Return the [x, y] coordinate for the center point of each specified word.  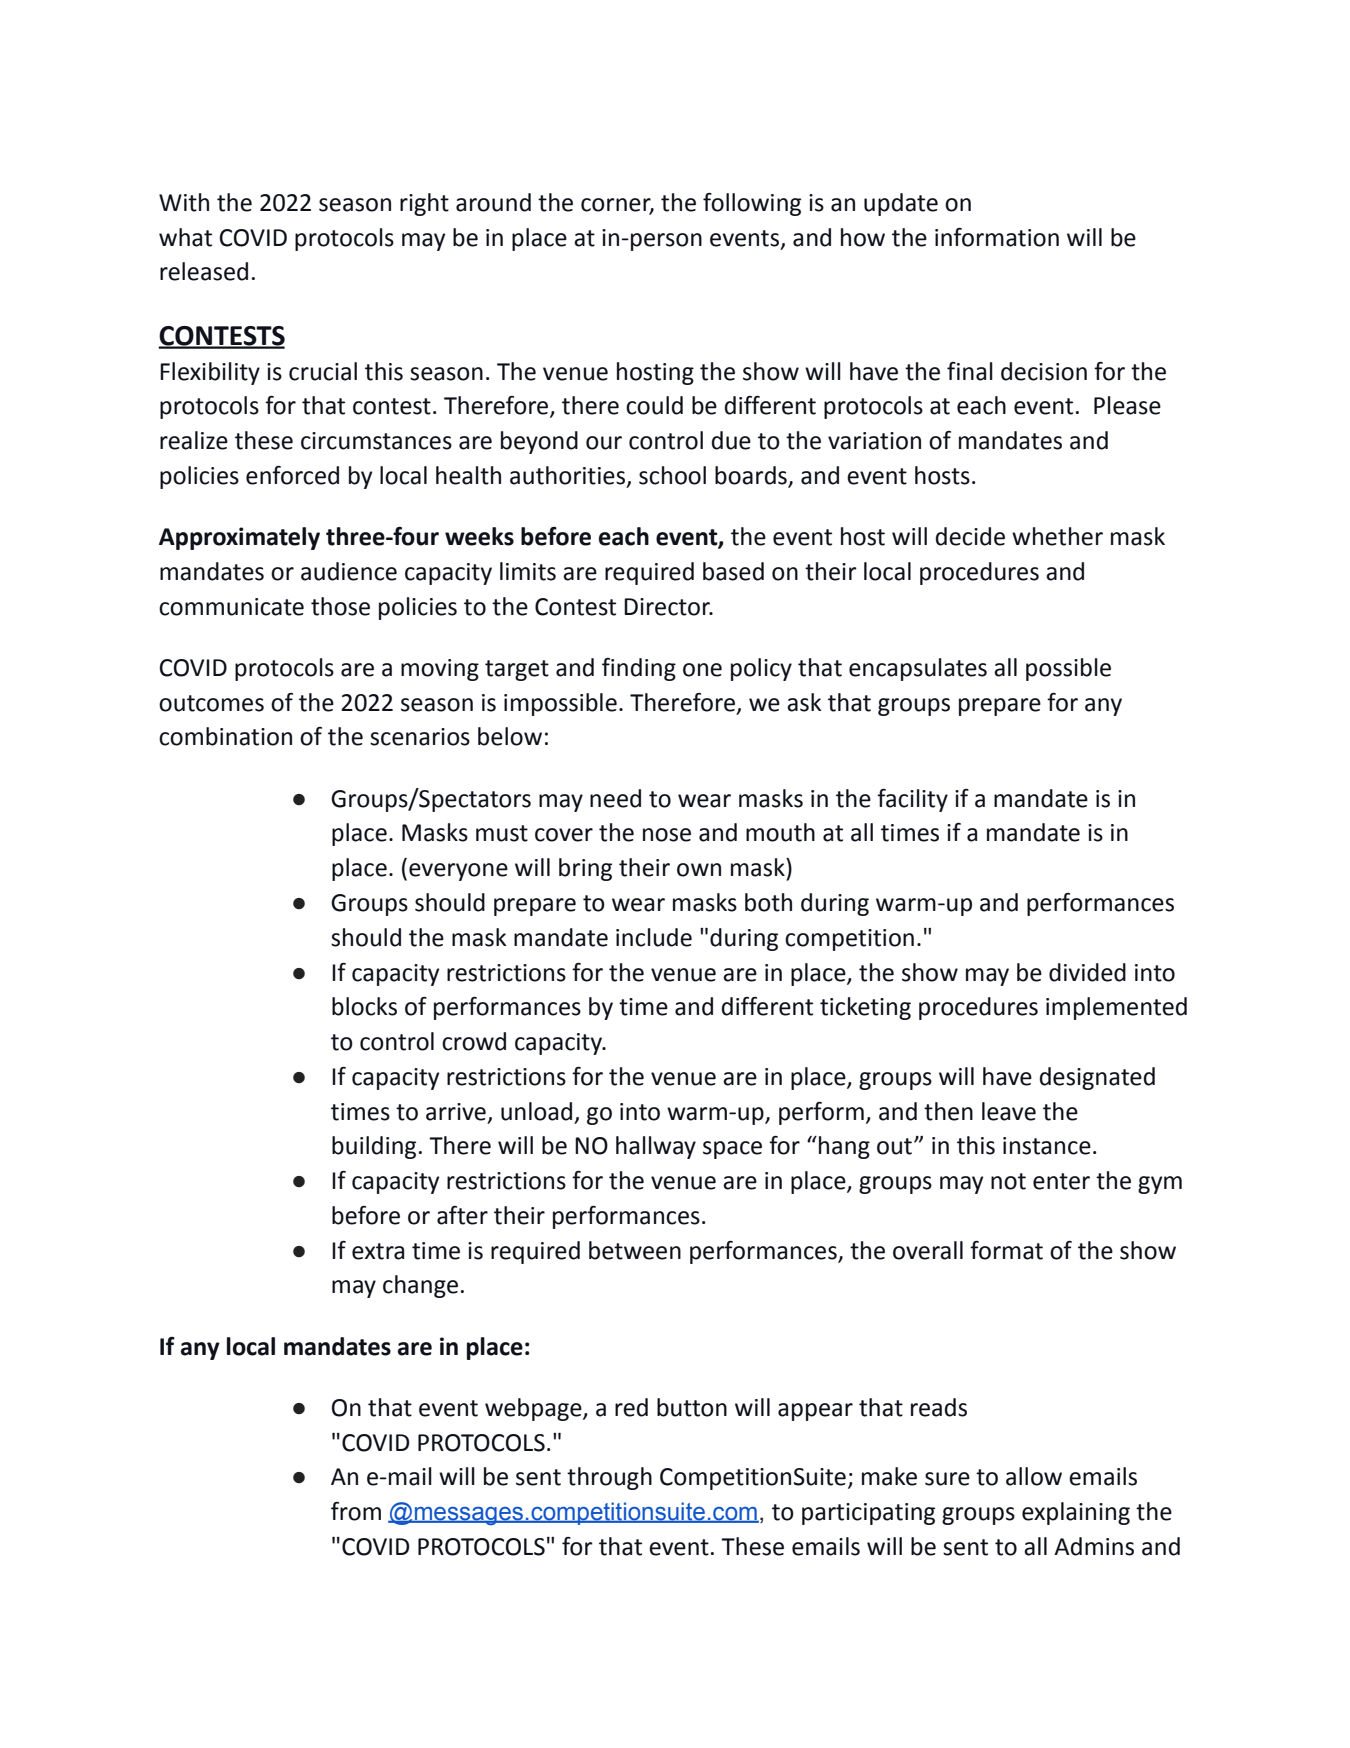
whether [1057, 536]
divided [1087, 972]
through [609, 1478]
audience [349, 571]
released [204, 271]
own [699, 870]
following [752, 204]
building [374, 1147]
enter [1061, 1181]
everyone [458, 872]
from [356, 1511]
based [733, 571]
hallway [656, 1147]
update [901, 204]
